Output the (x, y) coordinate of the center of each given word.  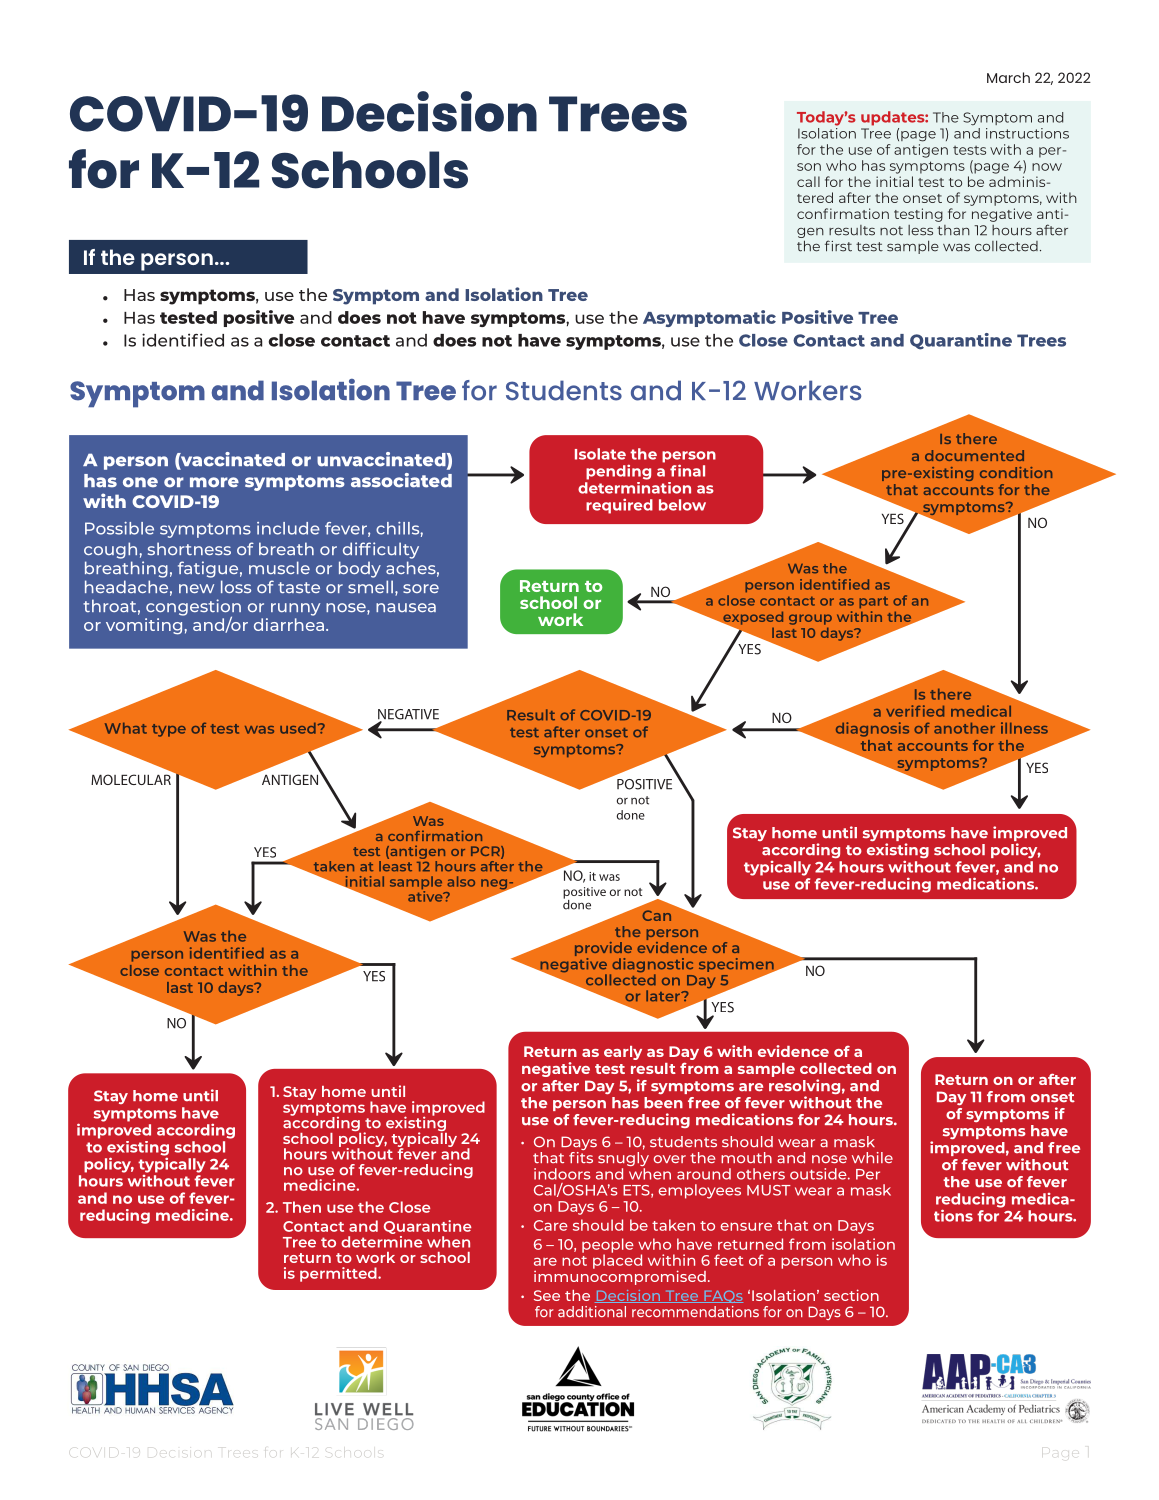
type (169, 730)
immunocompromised (620, 1276)
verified (915, 711)
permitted (339, 1274)
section (851, 1295)
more (214, 482)
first (838, 246)
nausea (406, 608)
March (1008, 77)
